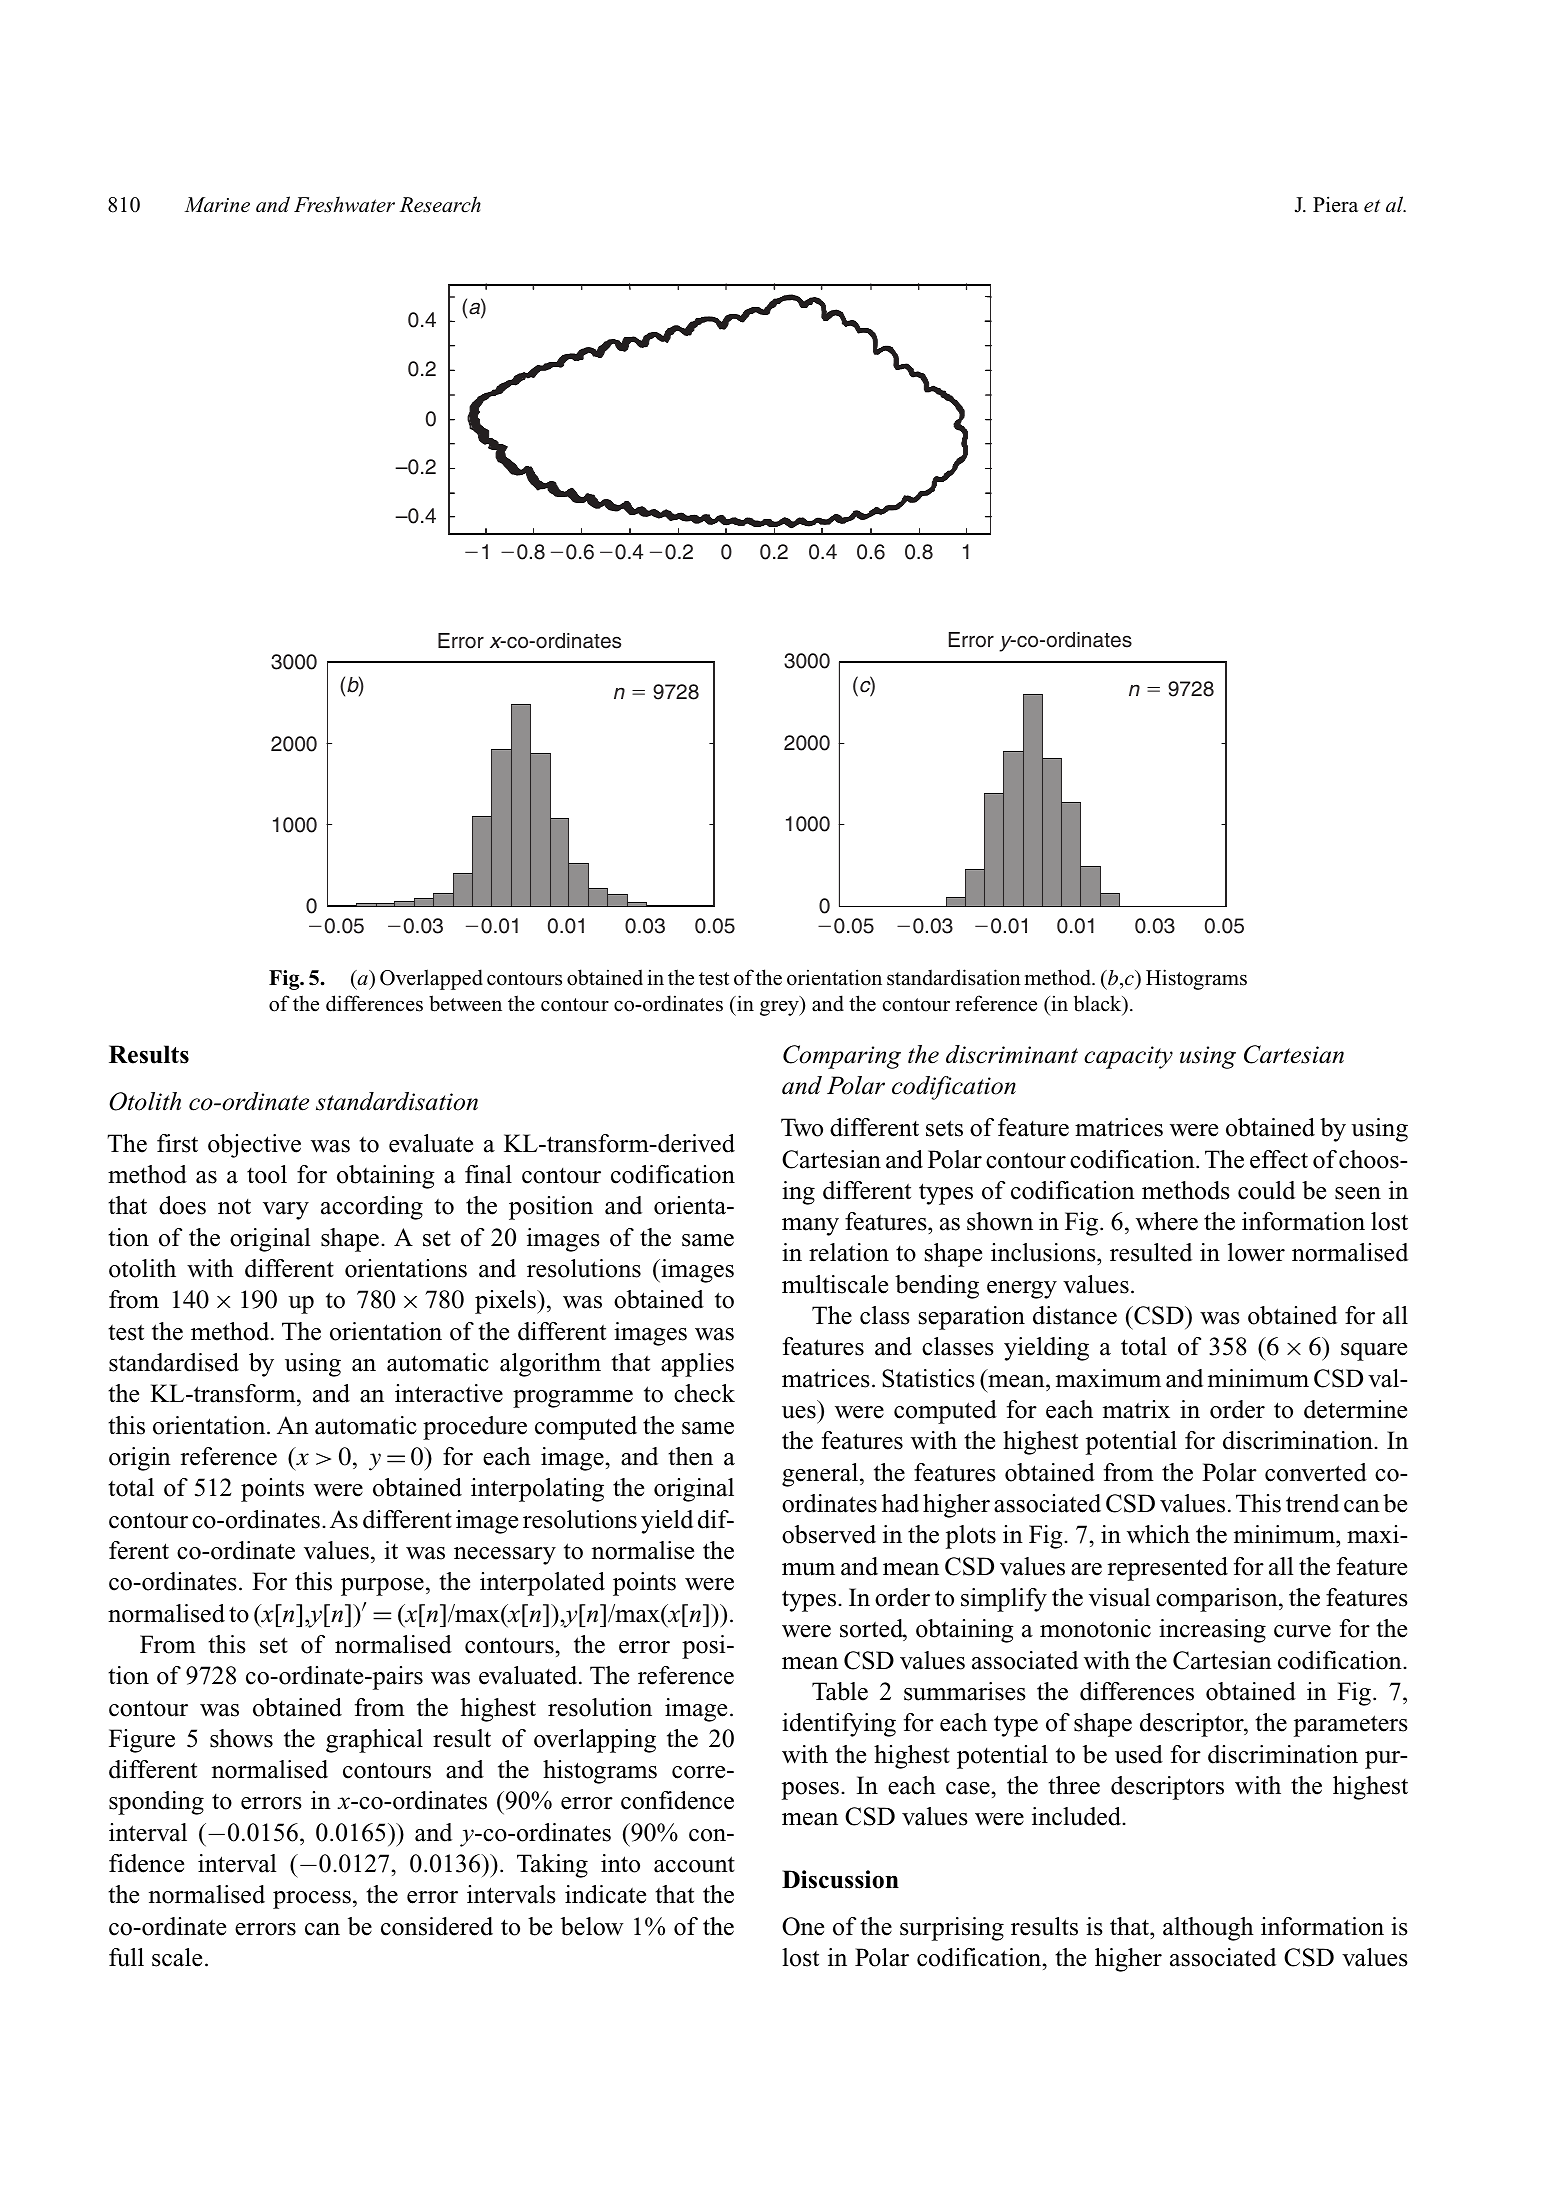 Image resolution: width=1559 pixels, height=2203 pixels. Describe the element at coordinates (803, 1926) in the document. I see `One` at that location.
